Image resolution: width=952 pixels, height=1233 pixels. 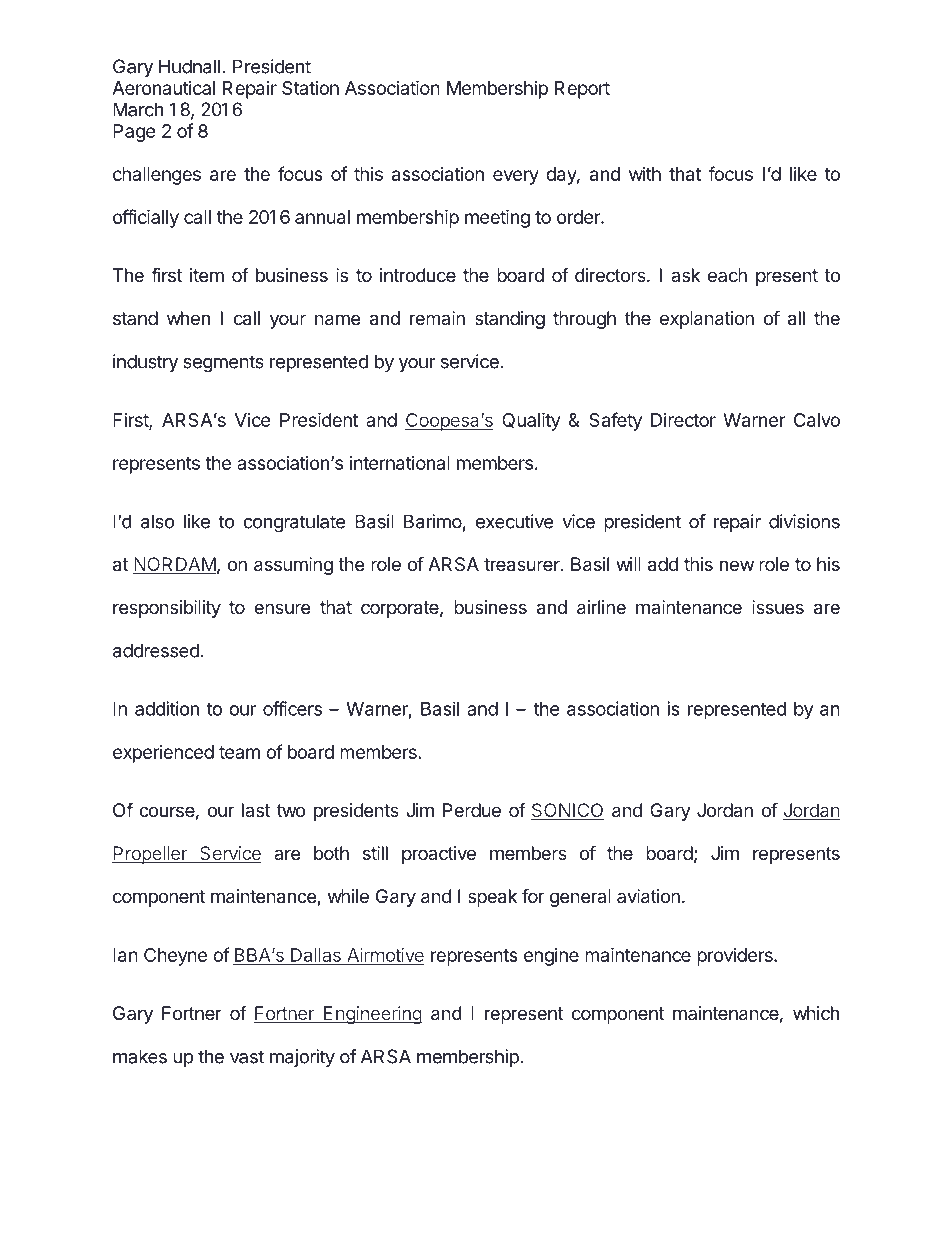 I want to click on executive, so click(x=514, y=521).
